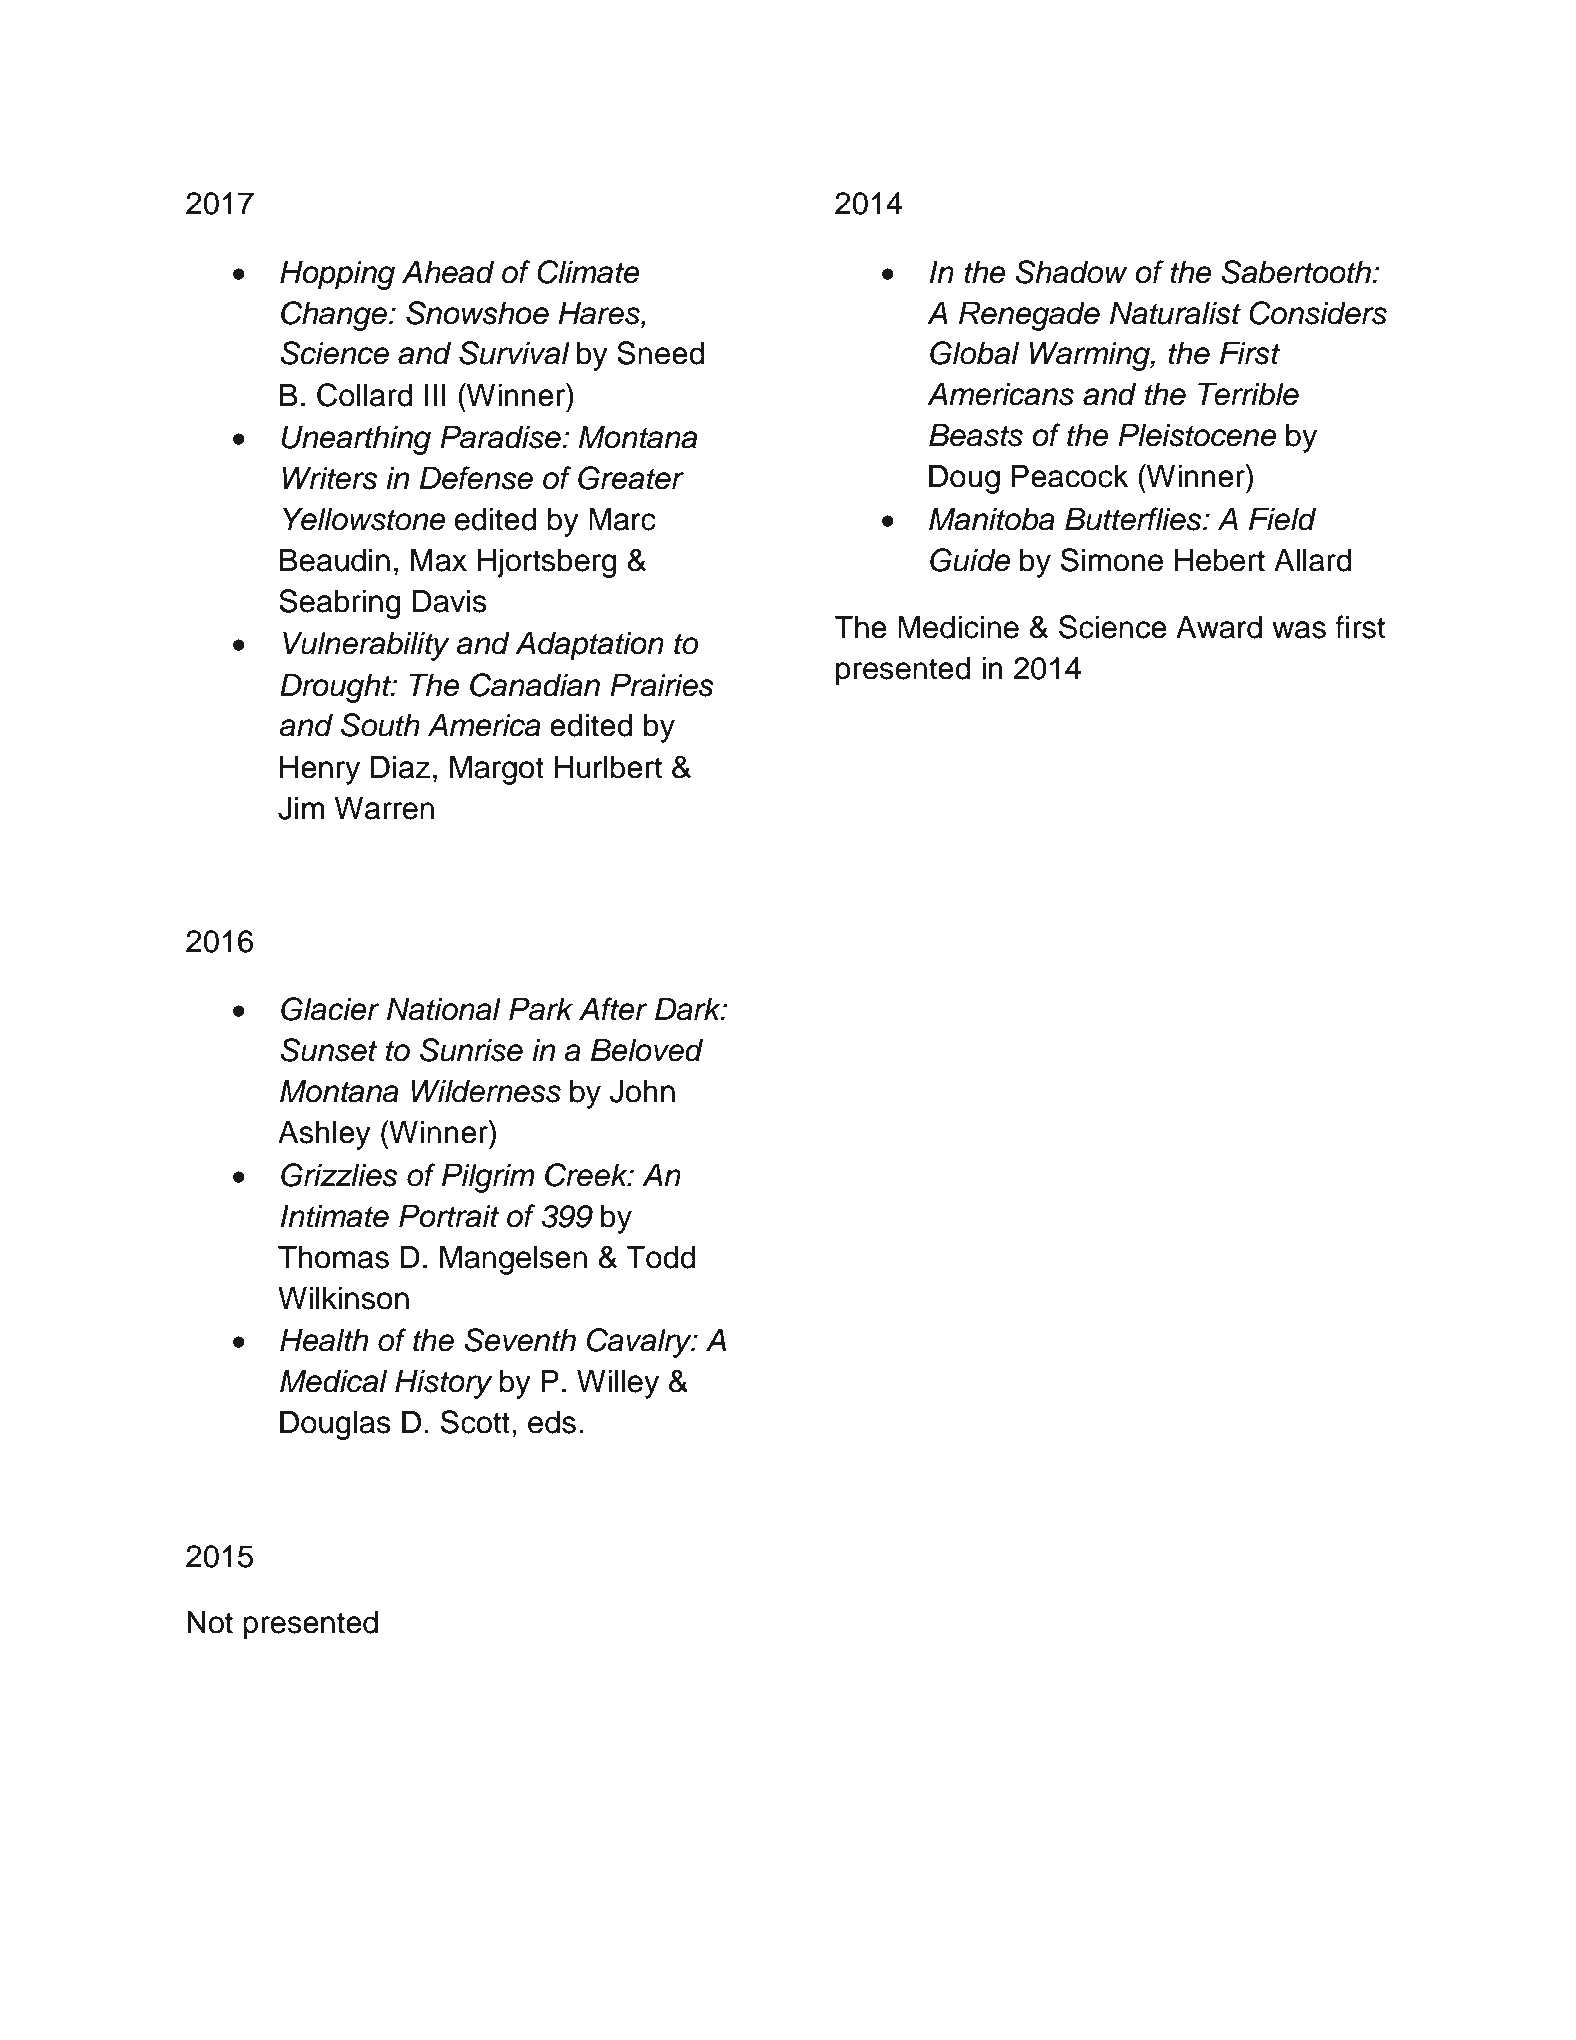 Image resolution: width=1576 pixels, height=2040 pixels. Describe the element at coordinates (661, 353) in the screenshot. I see `Sneed` at that location.
